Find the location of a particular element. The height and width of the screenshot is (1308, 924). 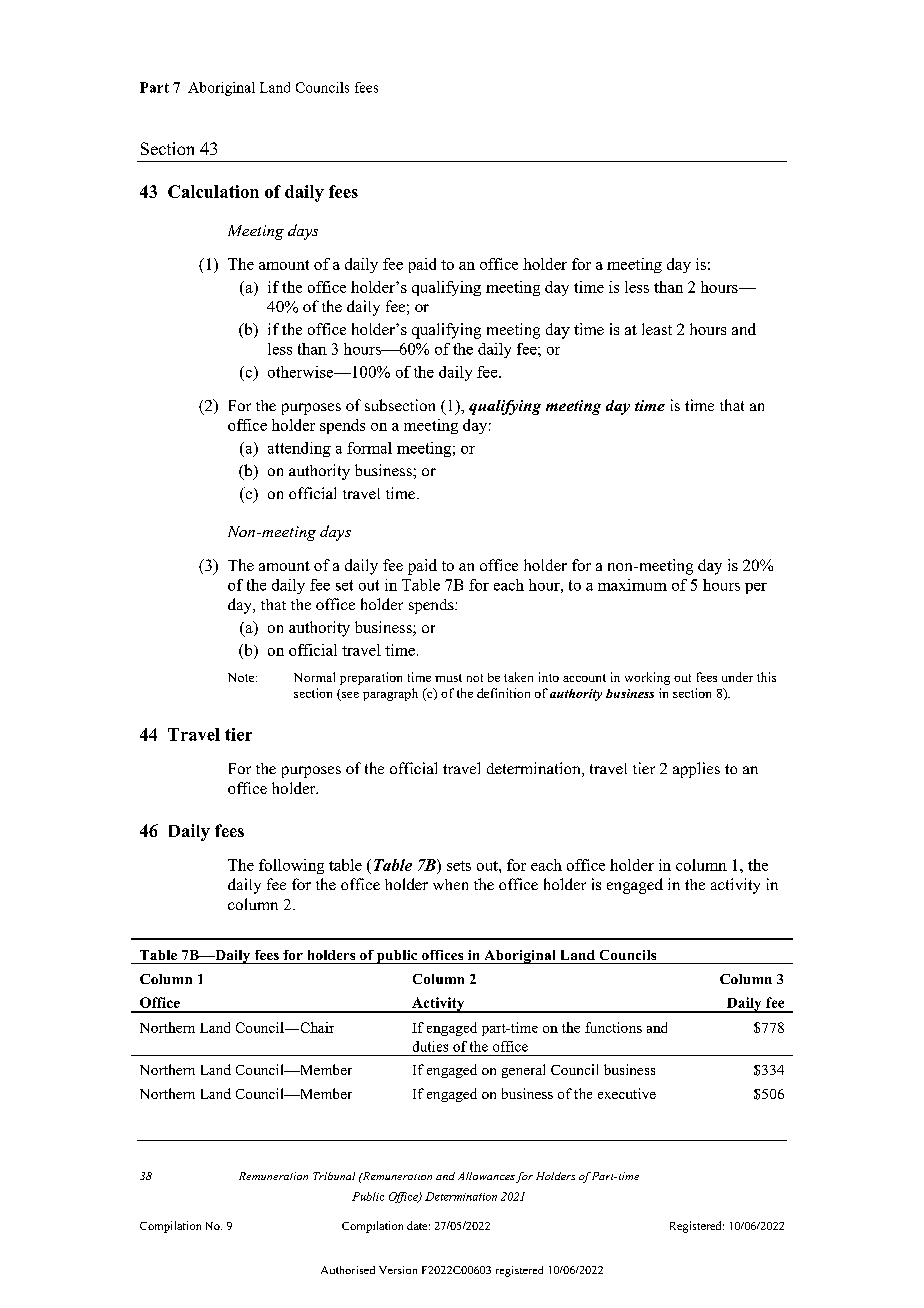

Normal is located at coordinates (314, 677).
